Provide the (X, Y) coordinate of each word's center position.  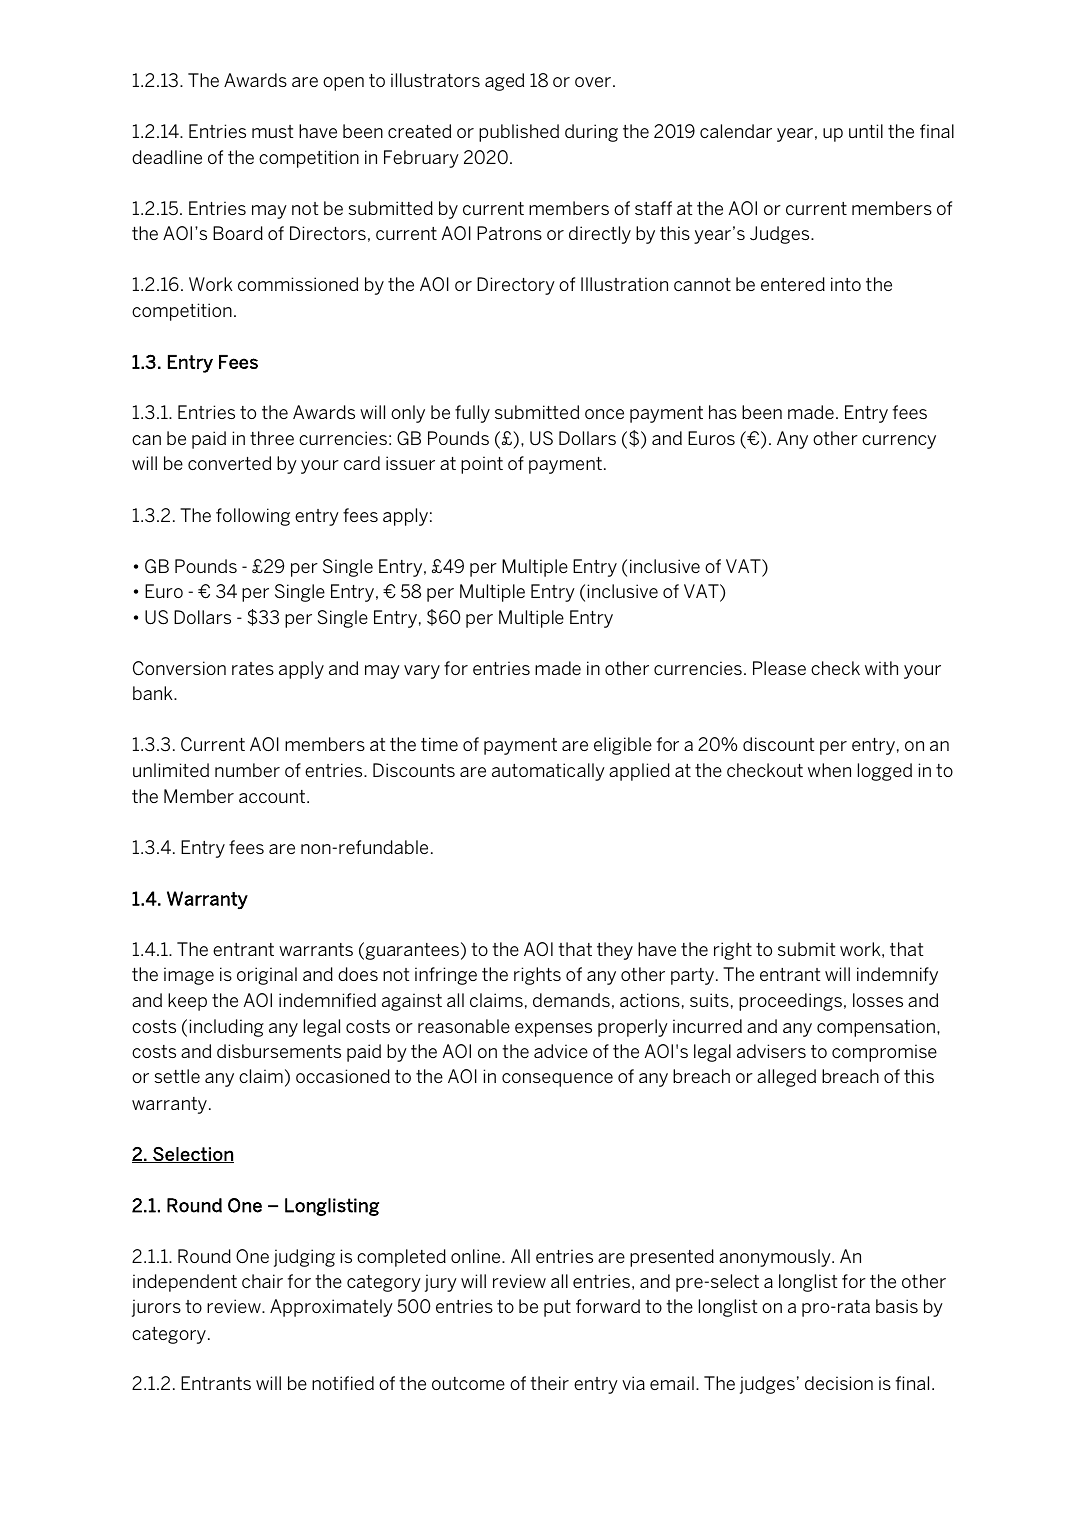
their (549, 1383)
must (272, 131)
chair (262, 1281)
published (519, 133)
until (866, 131)
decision (839, 1383)
